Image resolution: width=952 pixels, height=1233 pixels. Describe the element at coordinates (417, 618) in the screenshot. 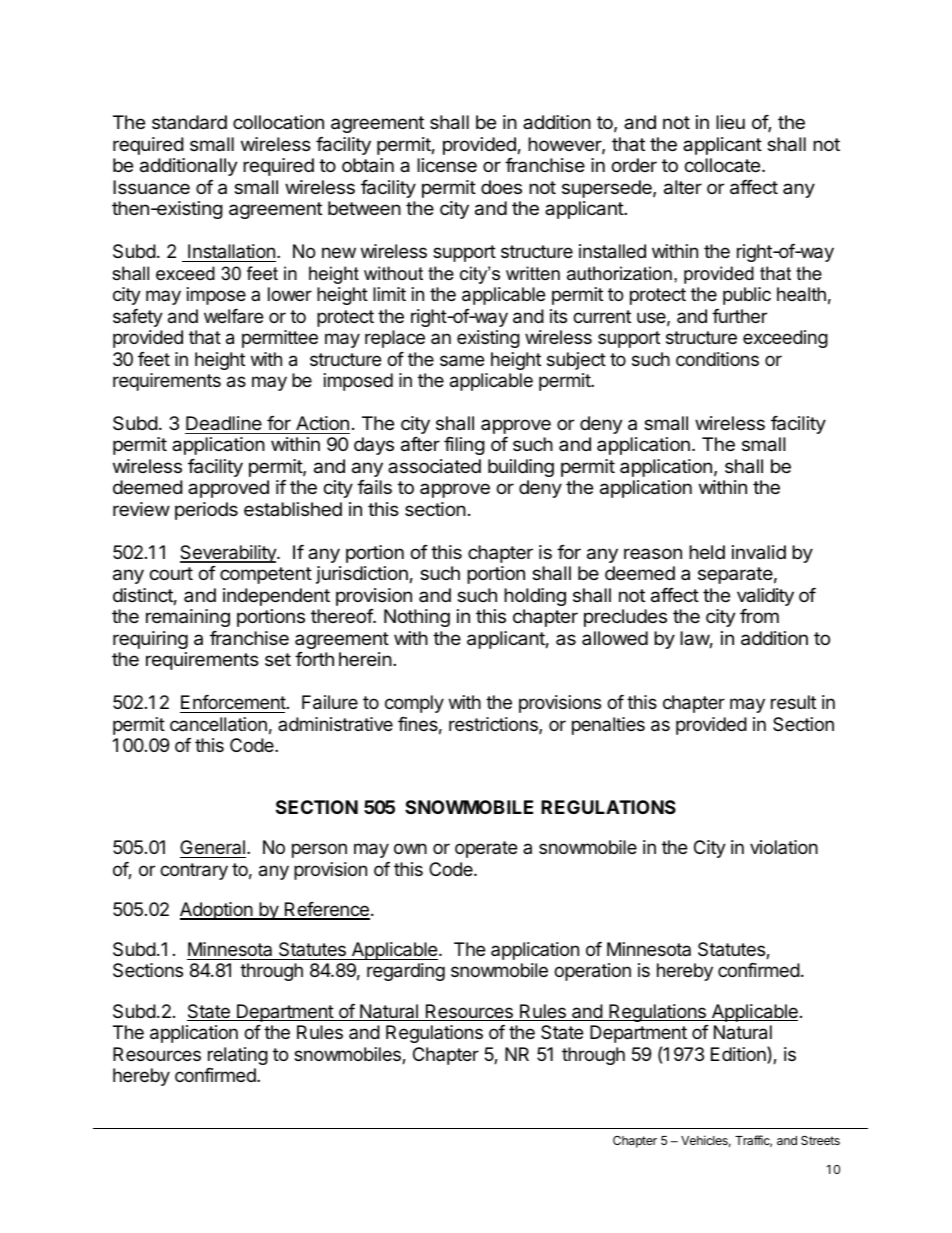

I see `Nothing` at that location.
